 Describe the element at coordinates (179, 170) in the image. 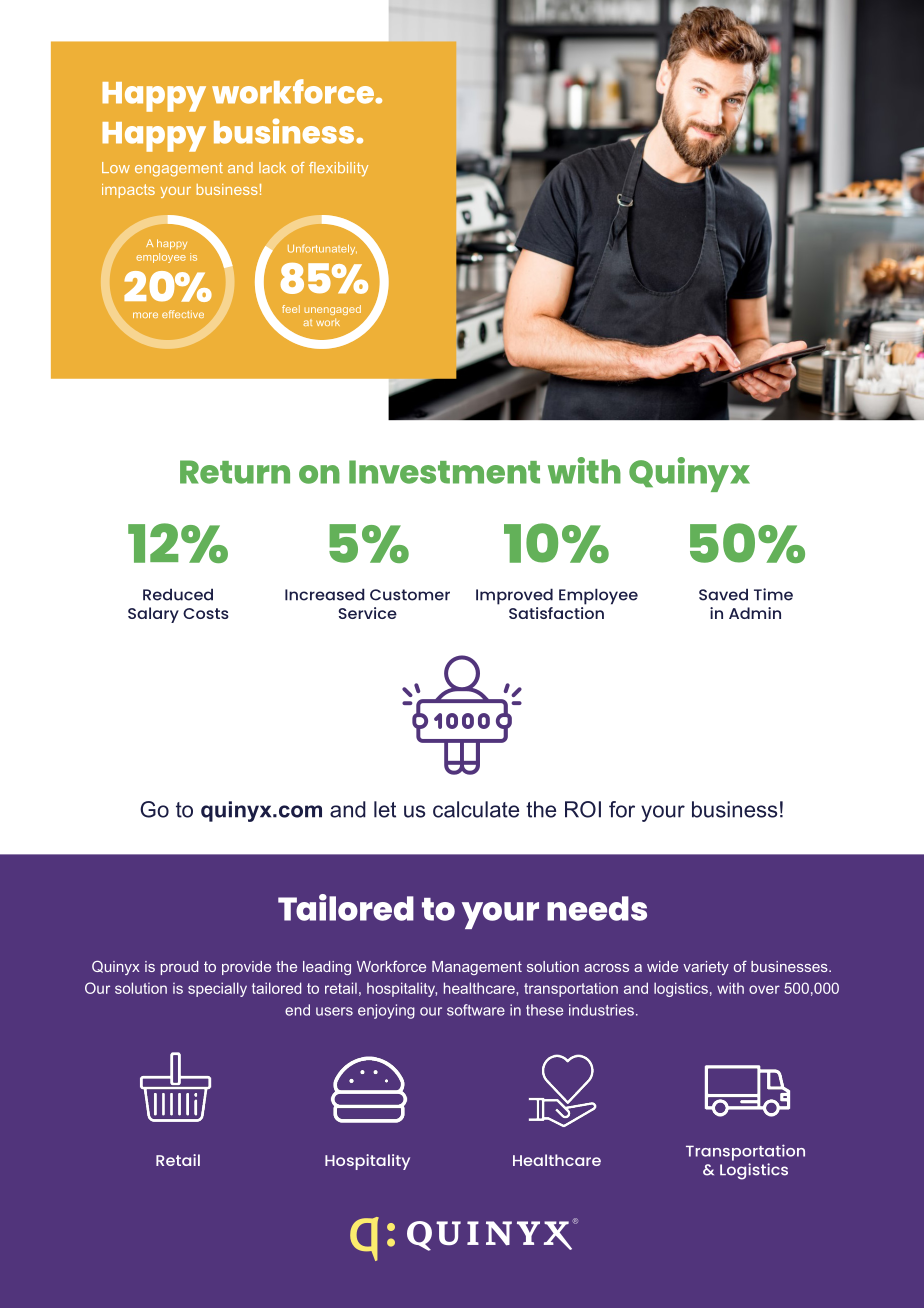

I see `engagement` at that location.
